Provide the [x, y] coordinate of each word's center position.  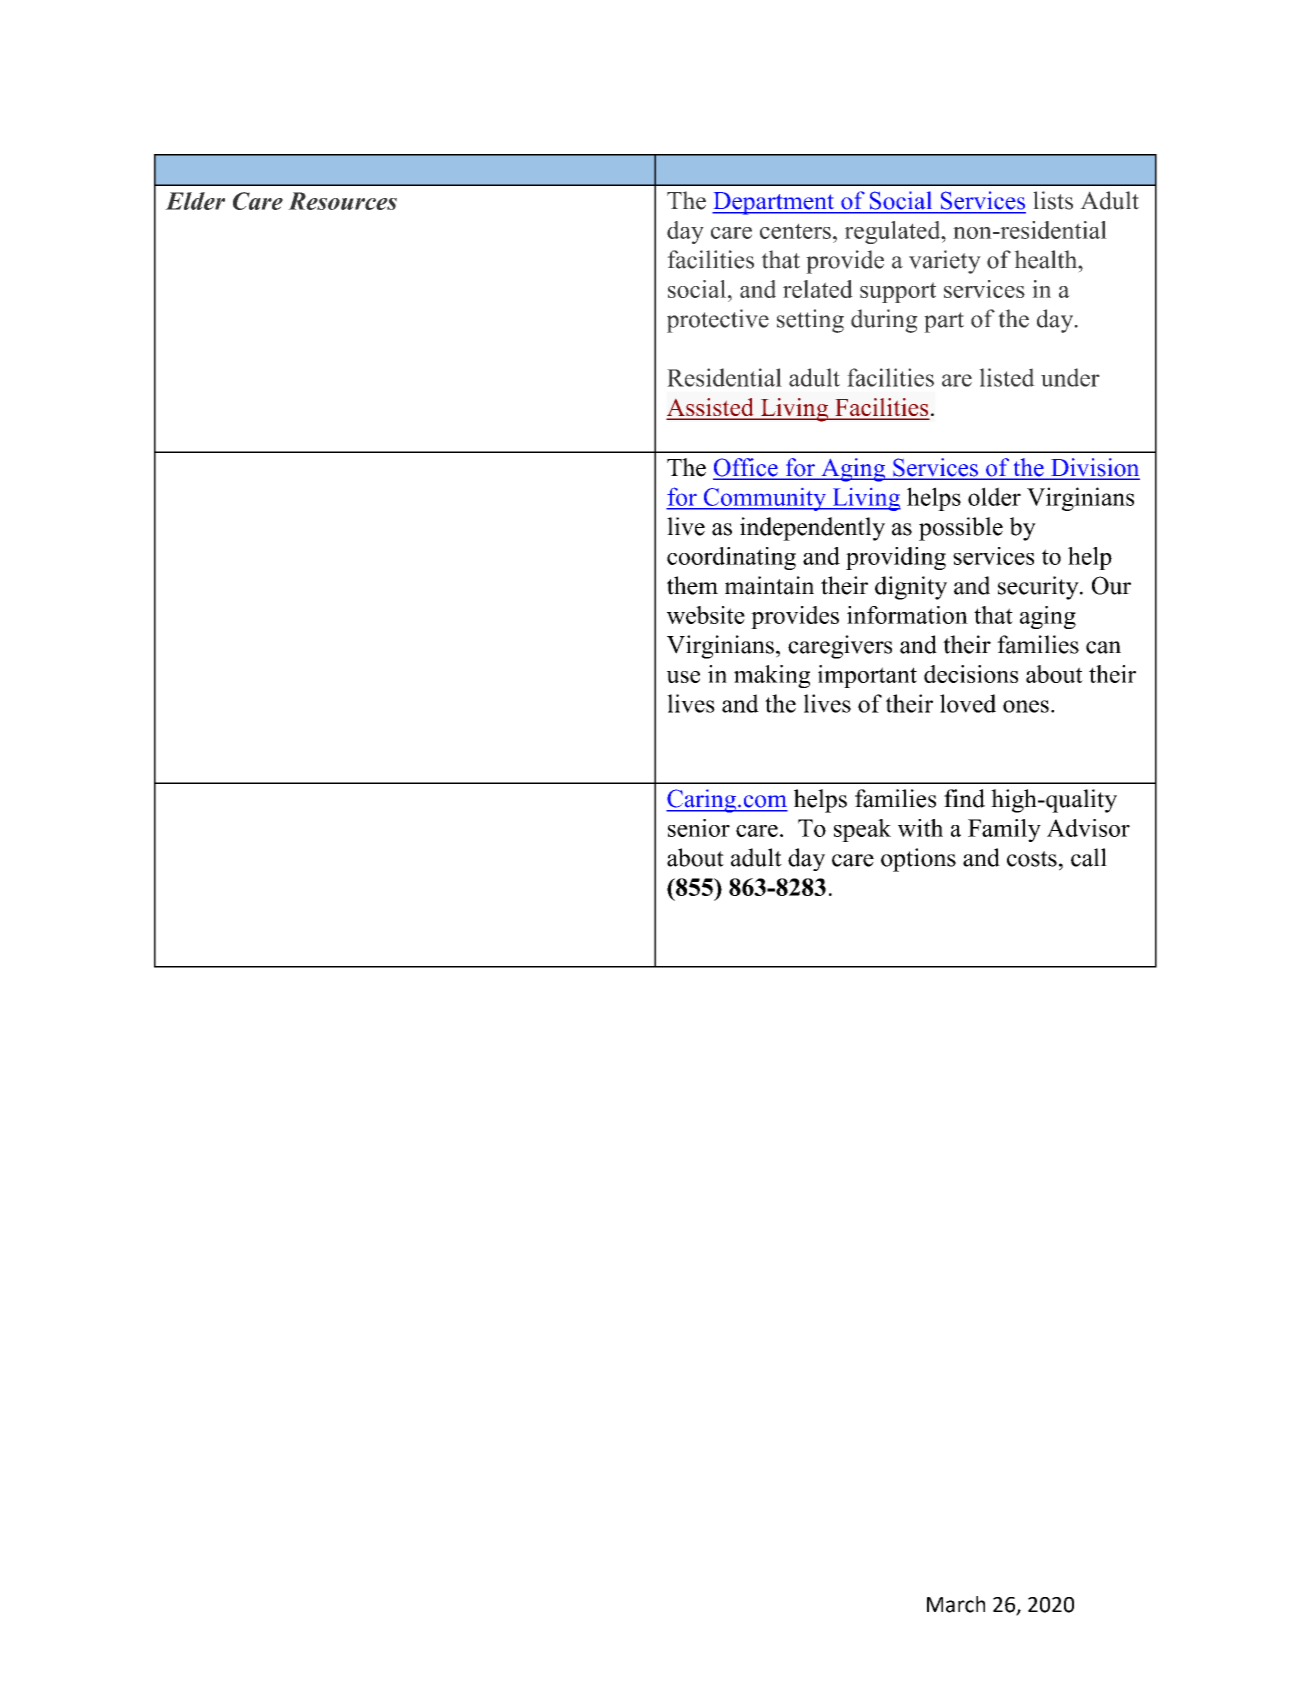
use [683, 677]
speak [862, 830]
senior [699, 828]
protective [718, 321]
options [918, 860]
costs [1032, 859]
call [1089, 857]
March [956, 1604]
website [706, 615]
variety [945, 262]
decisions [971, 674]
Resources [342, 201]
